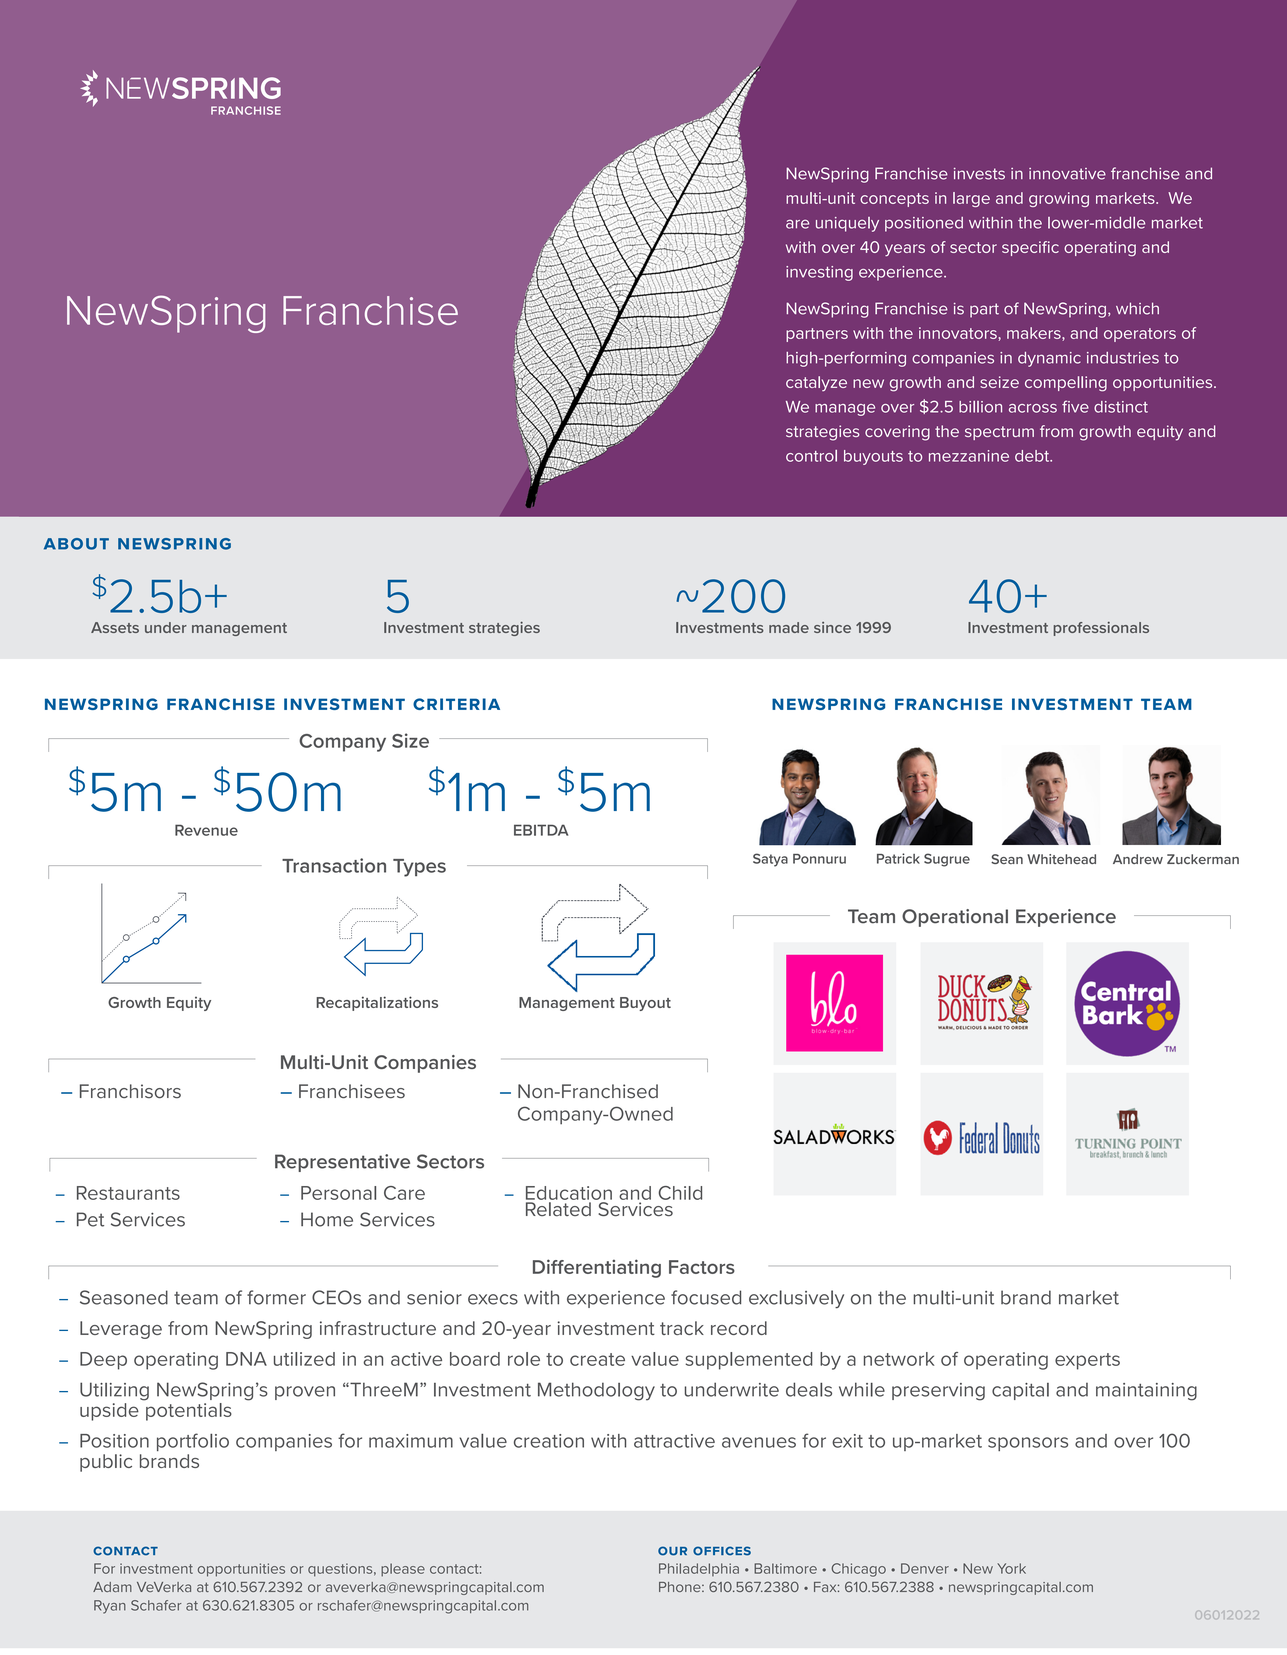  Describe the element at coordinates (1011, 1568) in the document. I see `York` at that location.
